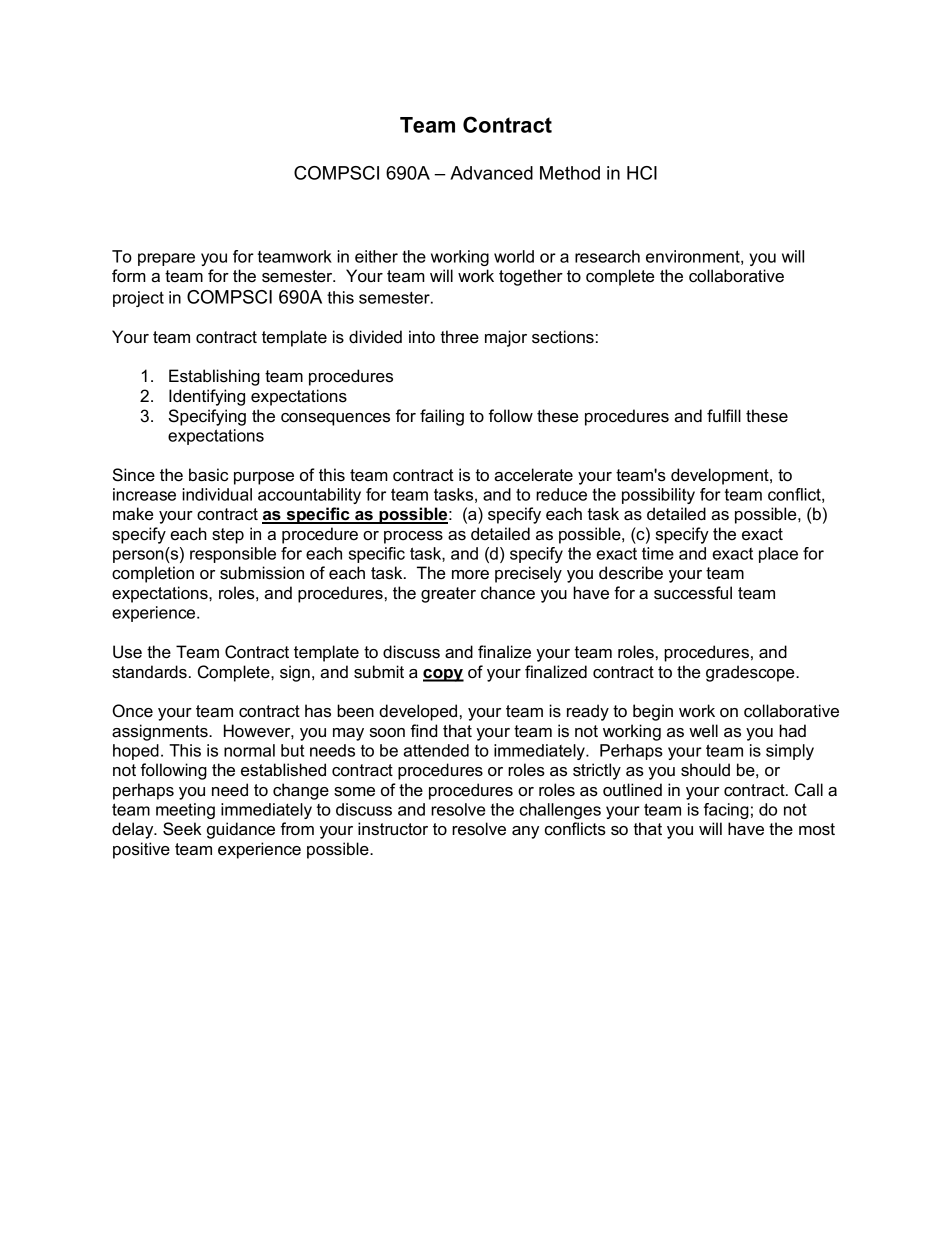 Image resolution: width=952 pixels, height=1233 pixels. Describe the element at coordinates (642, 173) in the document. I see `HCI` at that location.
